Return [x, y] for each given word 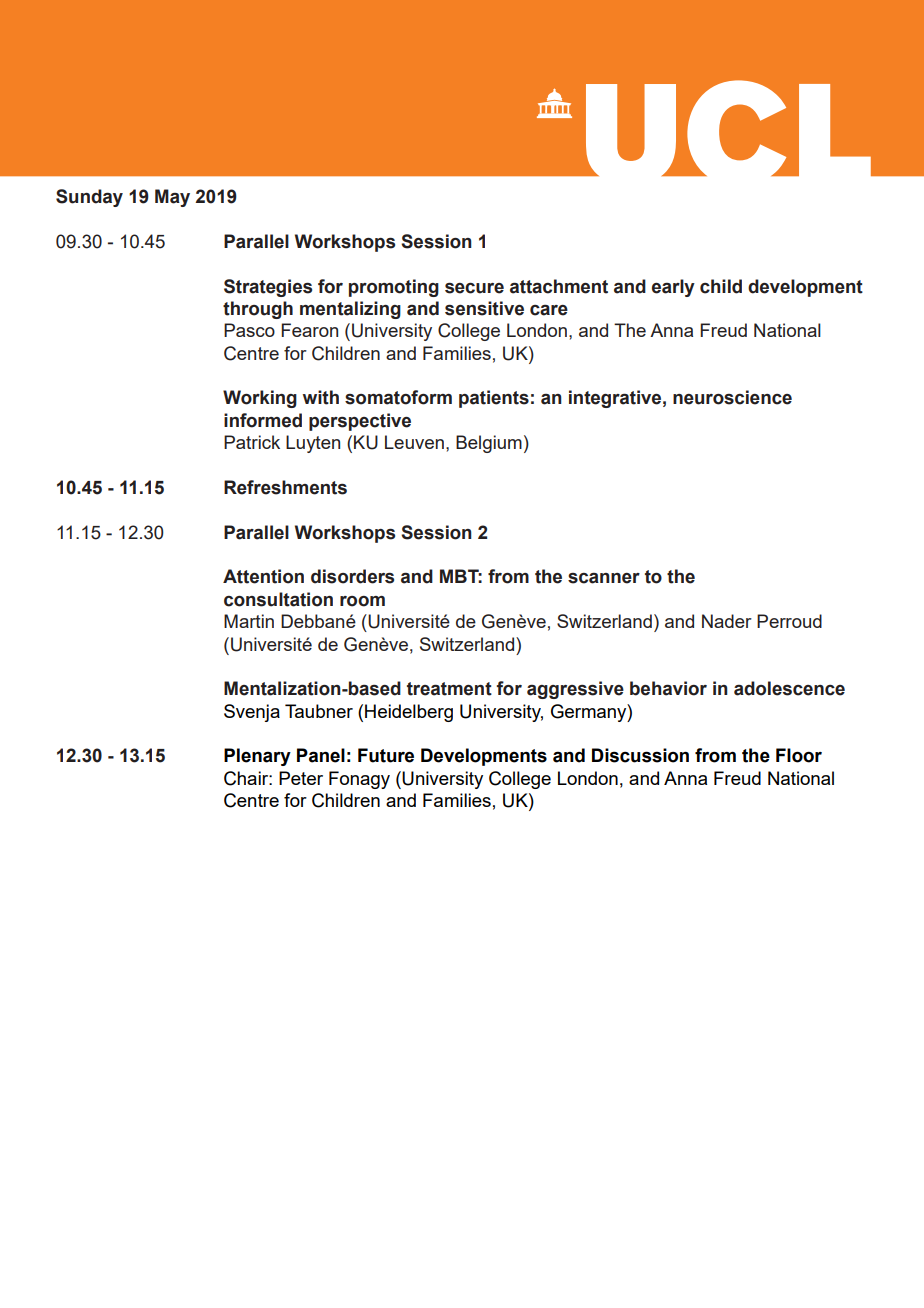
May [172, 198]
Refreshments [285, 487]
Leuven [414, 442]
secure [474, 288]
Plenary [257, 757]
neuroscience [732, 397]
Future [386, 755]
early [673, 288]
